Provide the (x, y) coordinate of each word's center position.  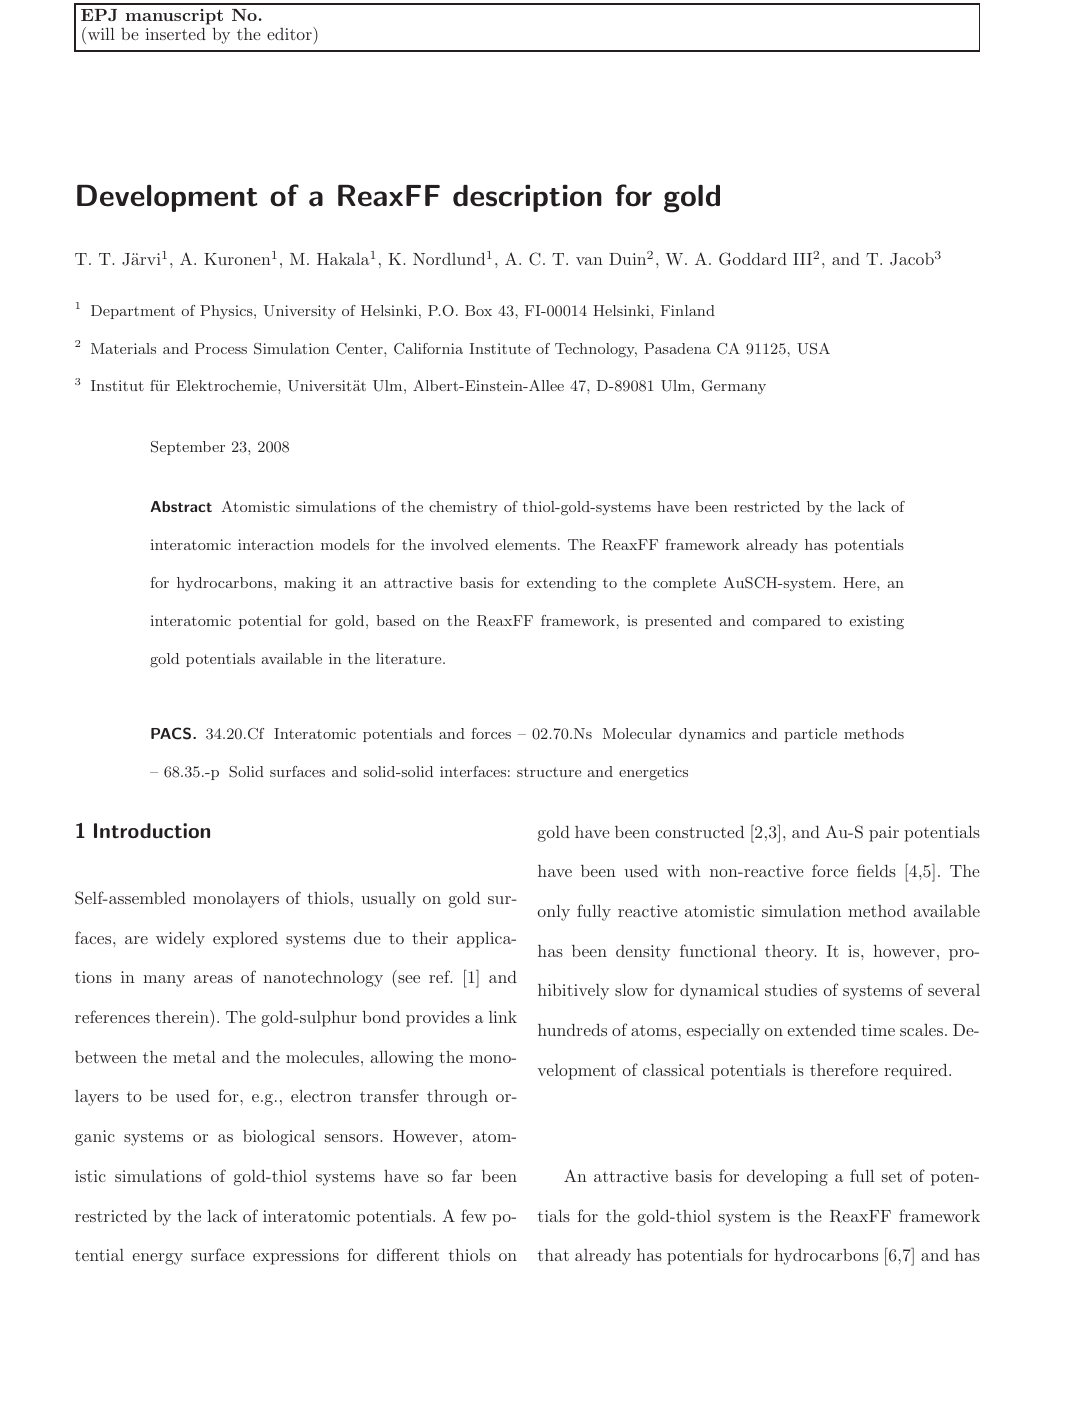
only (554, 913)
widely (180, 940)
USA (813, 349)
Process (221, 348)
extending (561, 584)
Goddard (753, 259)
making (310, 584)
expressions (296, 1257)
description (527, 198)
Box (478, 310)
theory (790, 953)
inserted (175, 34)
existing (876, 622)
